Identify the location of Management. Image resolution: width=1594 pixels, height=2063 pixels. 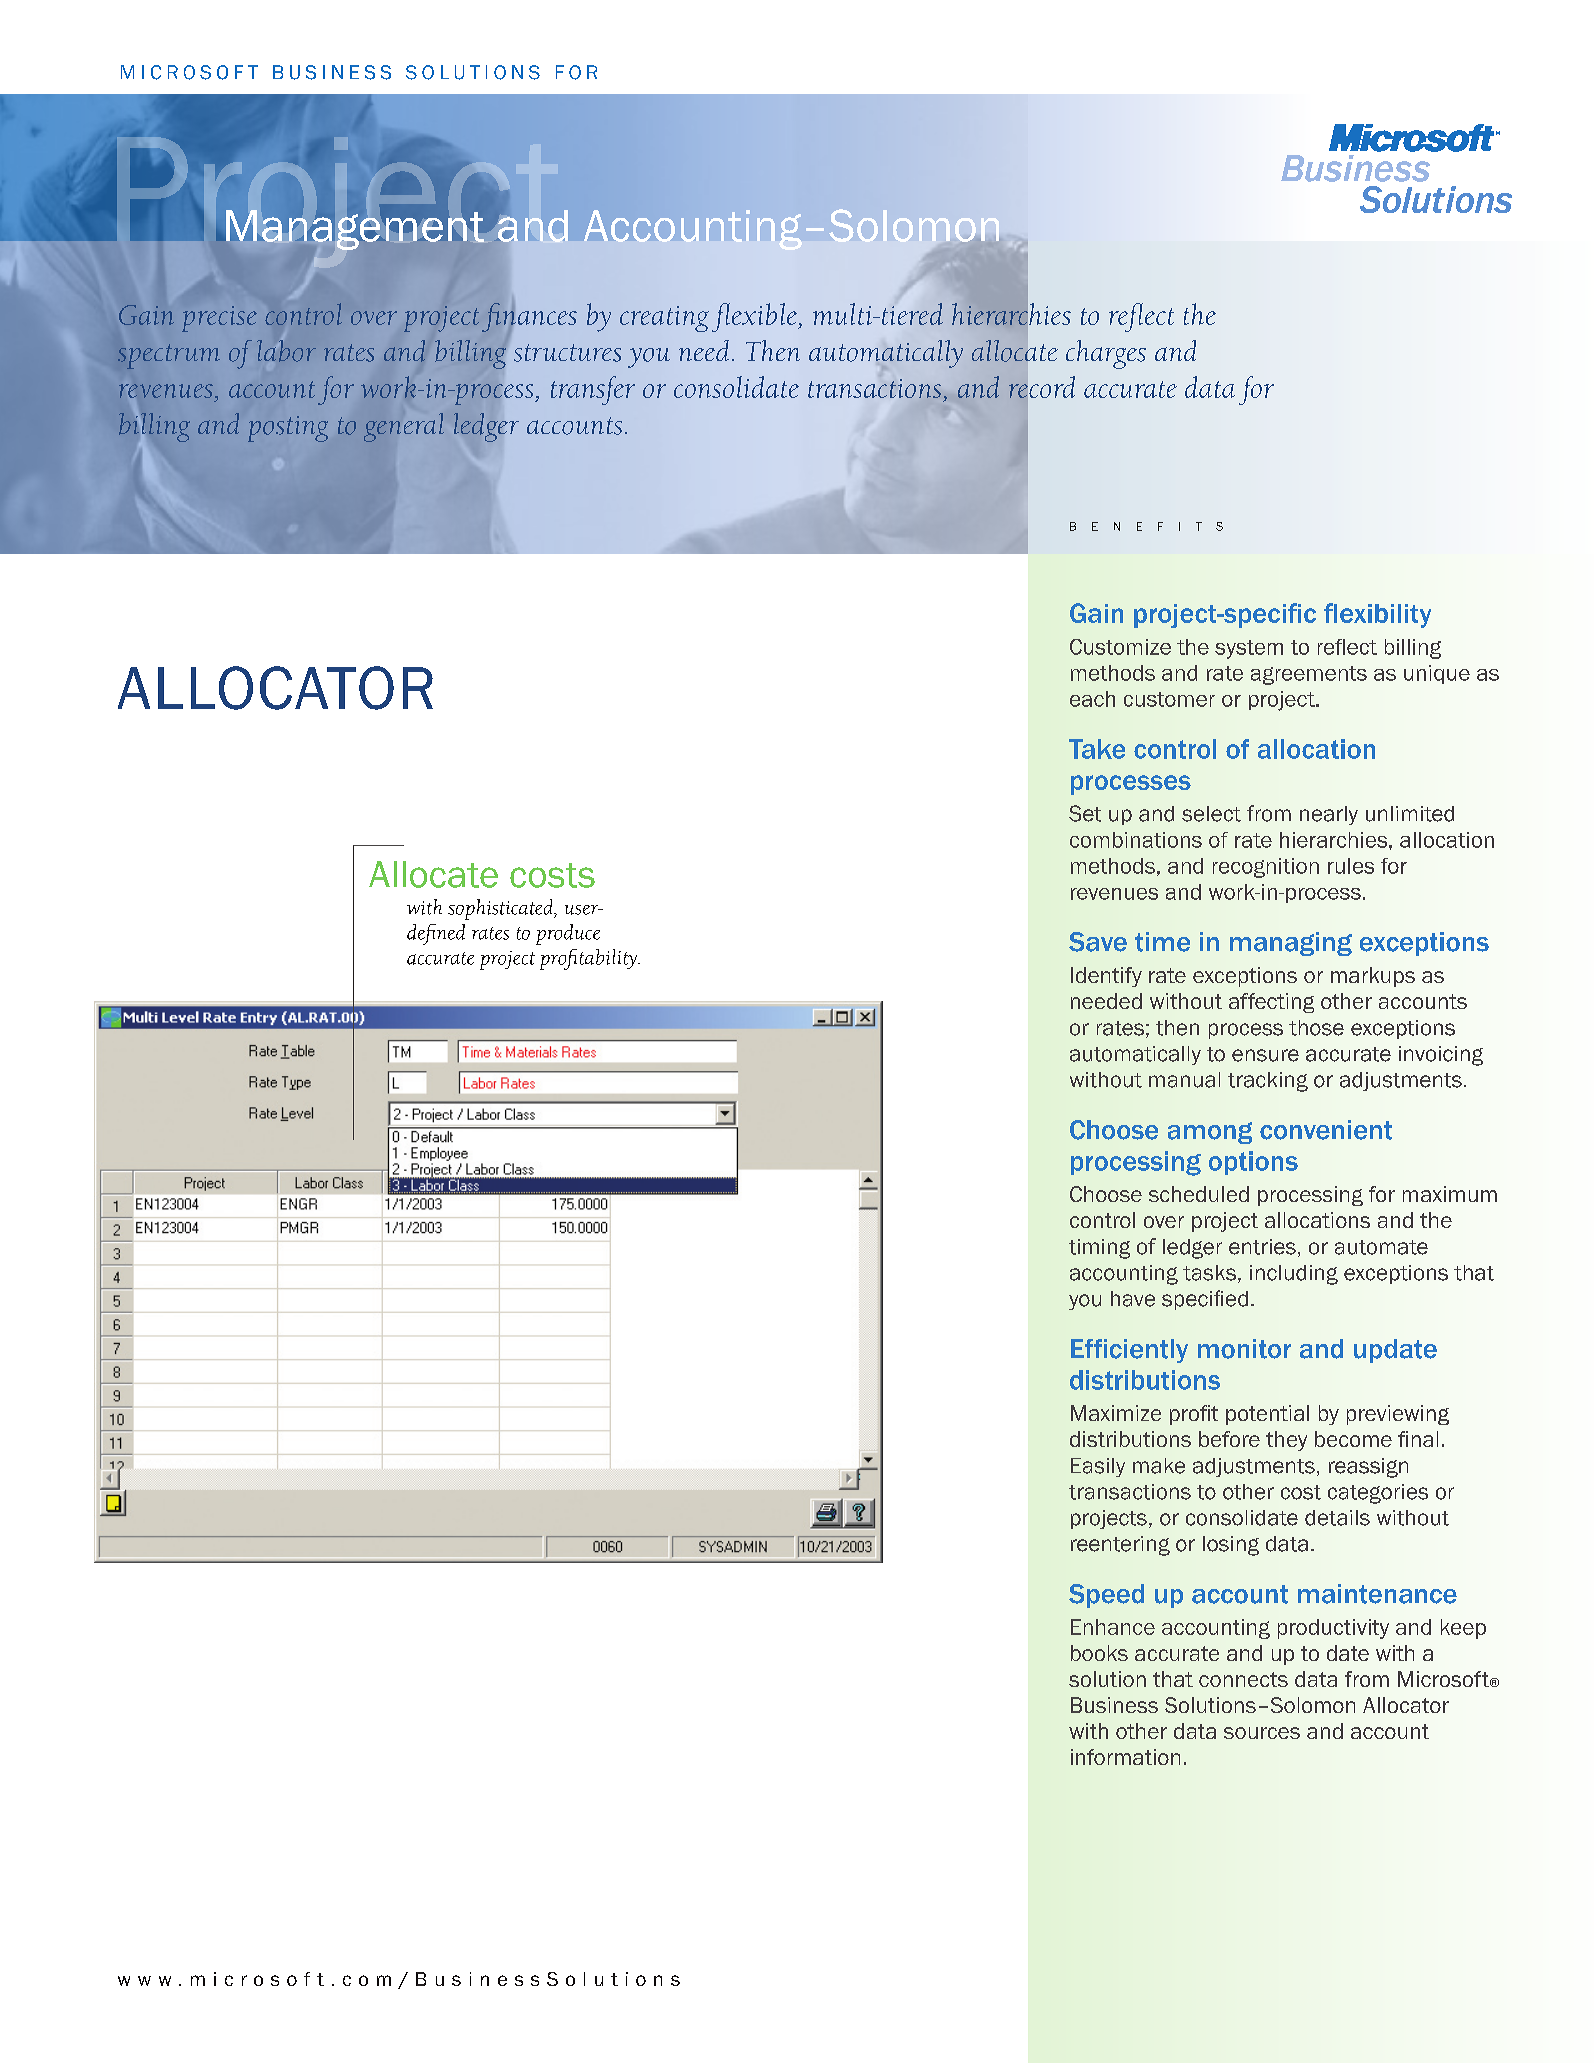
(354, 230).
